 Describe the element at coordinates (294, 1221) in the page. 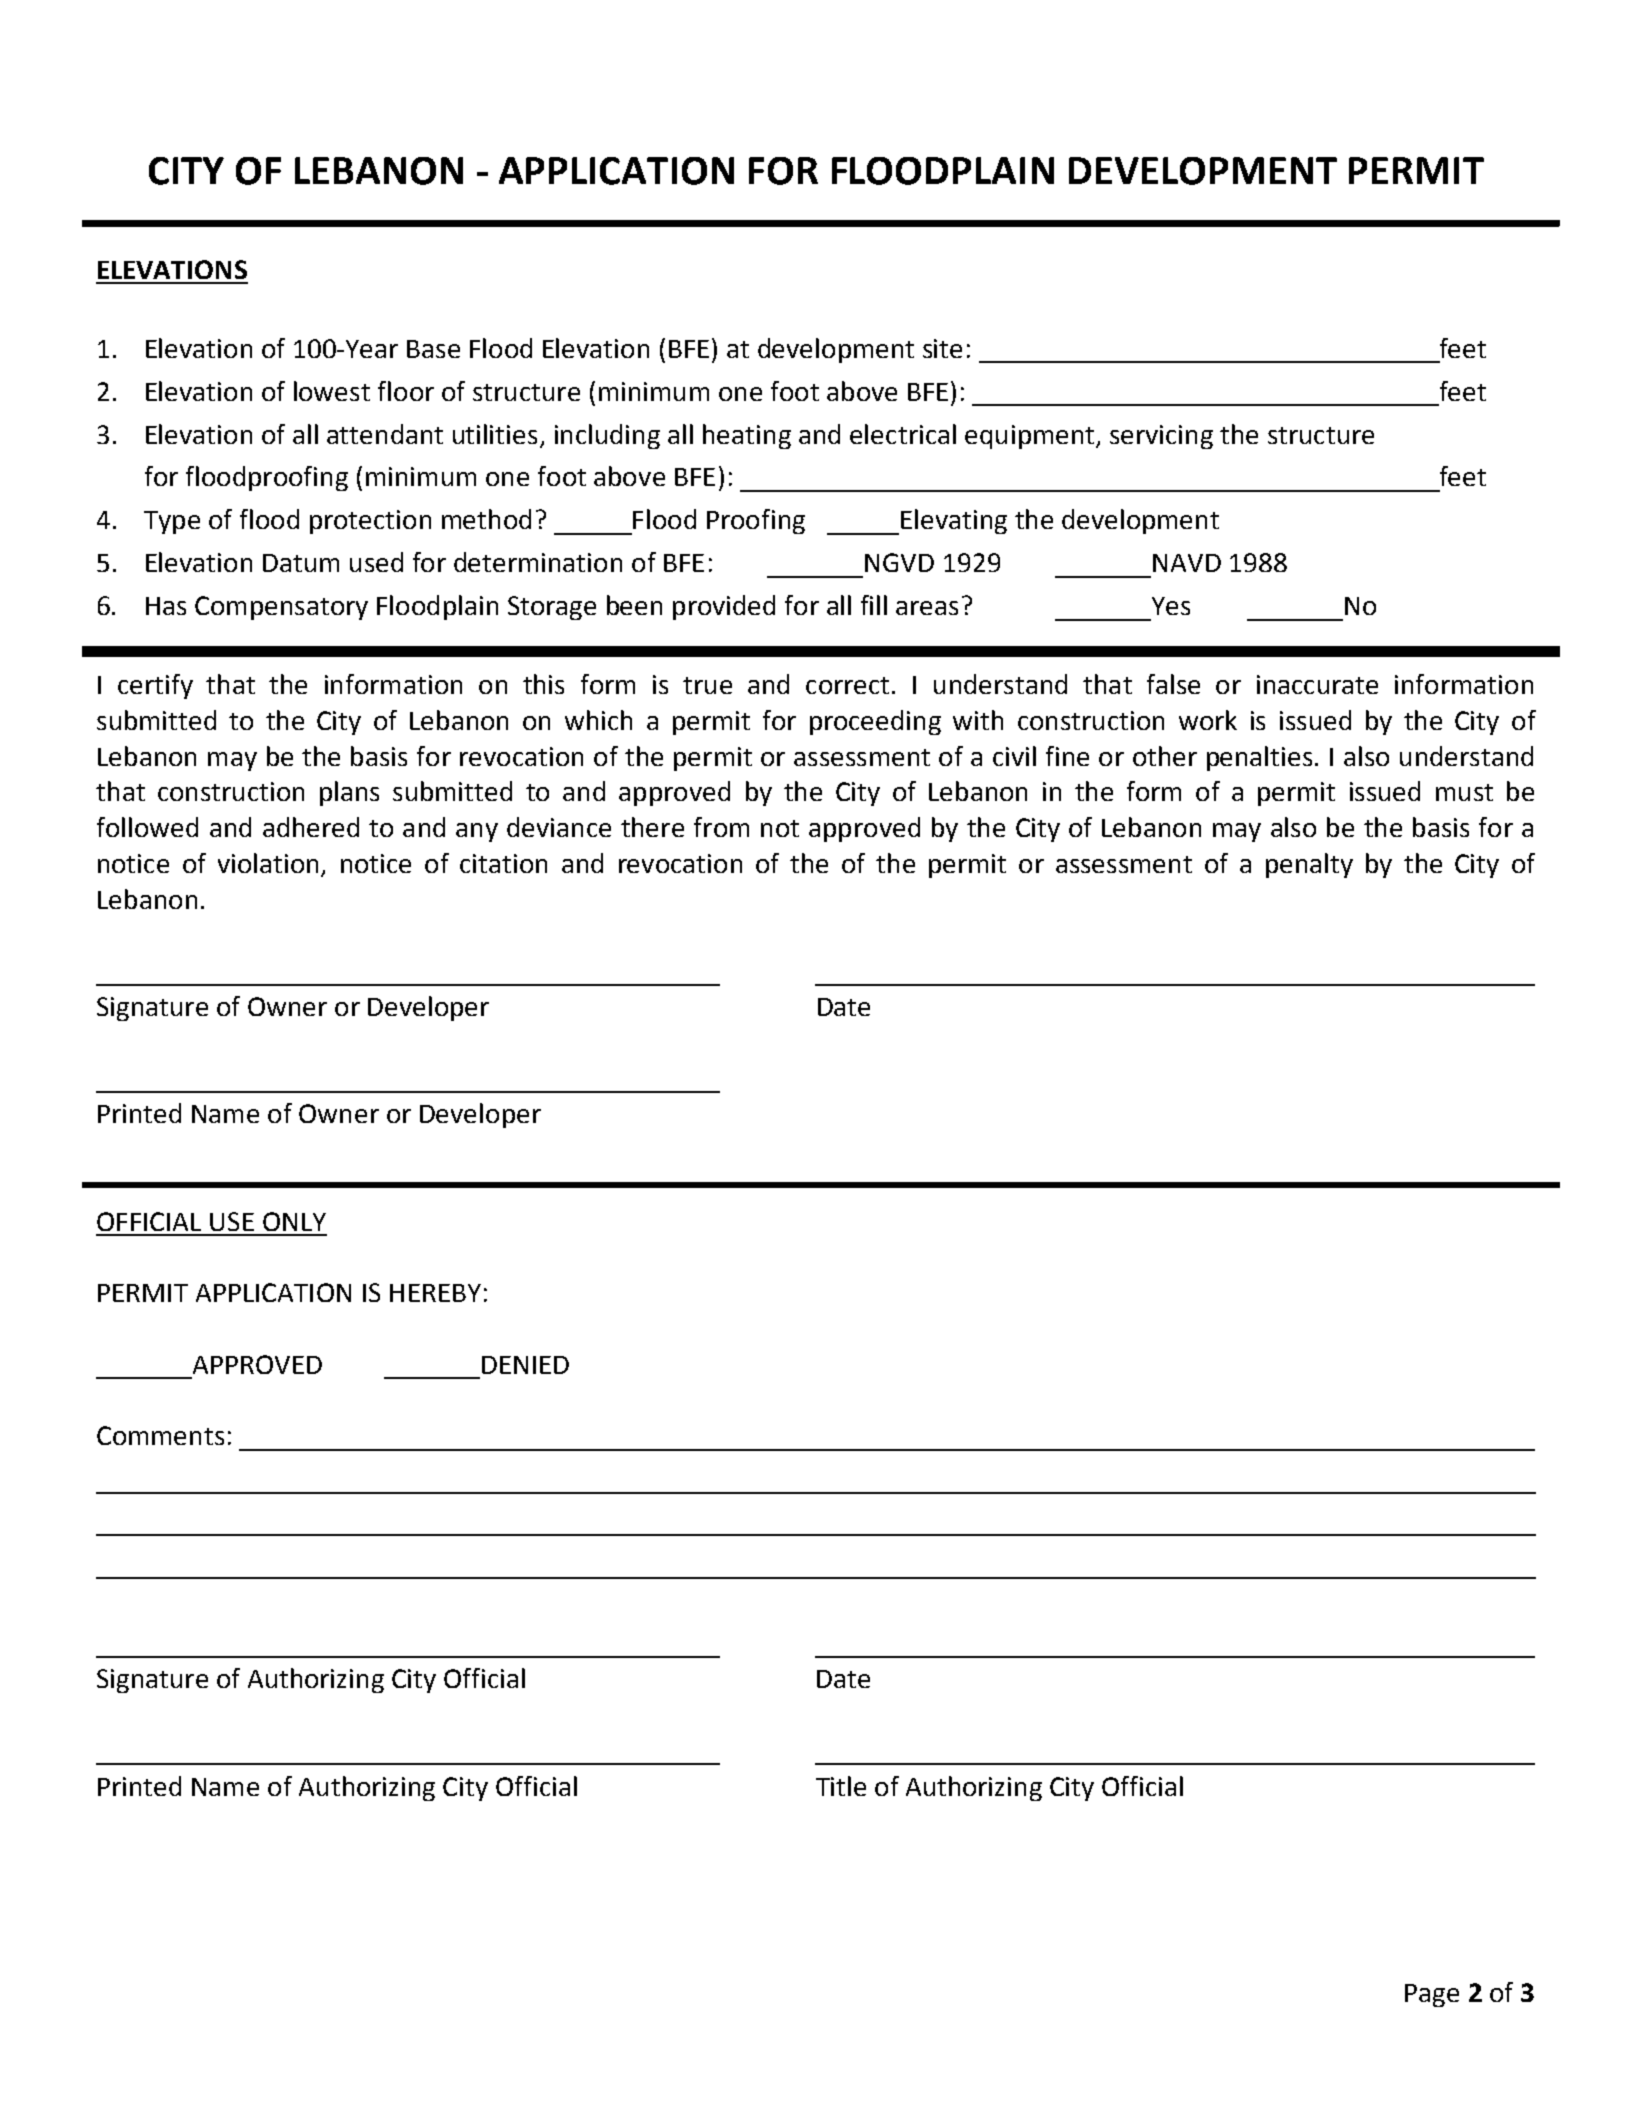

I see `ONLY` at that location.
